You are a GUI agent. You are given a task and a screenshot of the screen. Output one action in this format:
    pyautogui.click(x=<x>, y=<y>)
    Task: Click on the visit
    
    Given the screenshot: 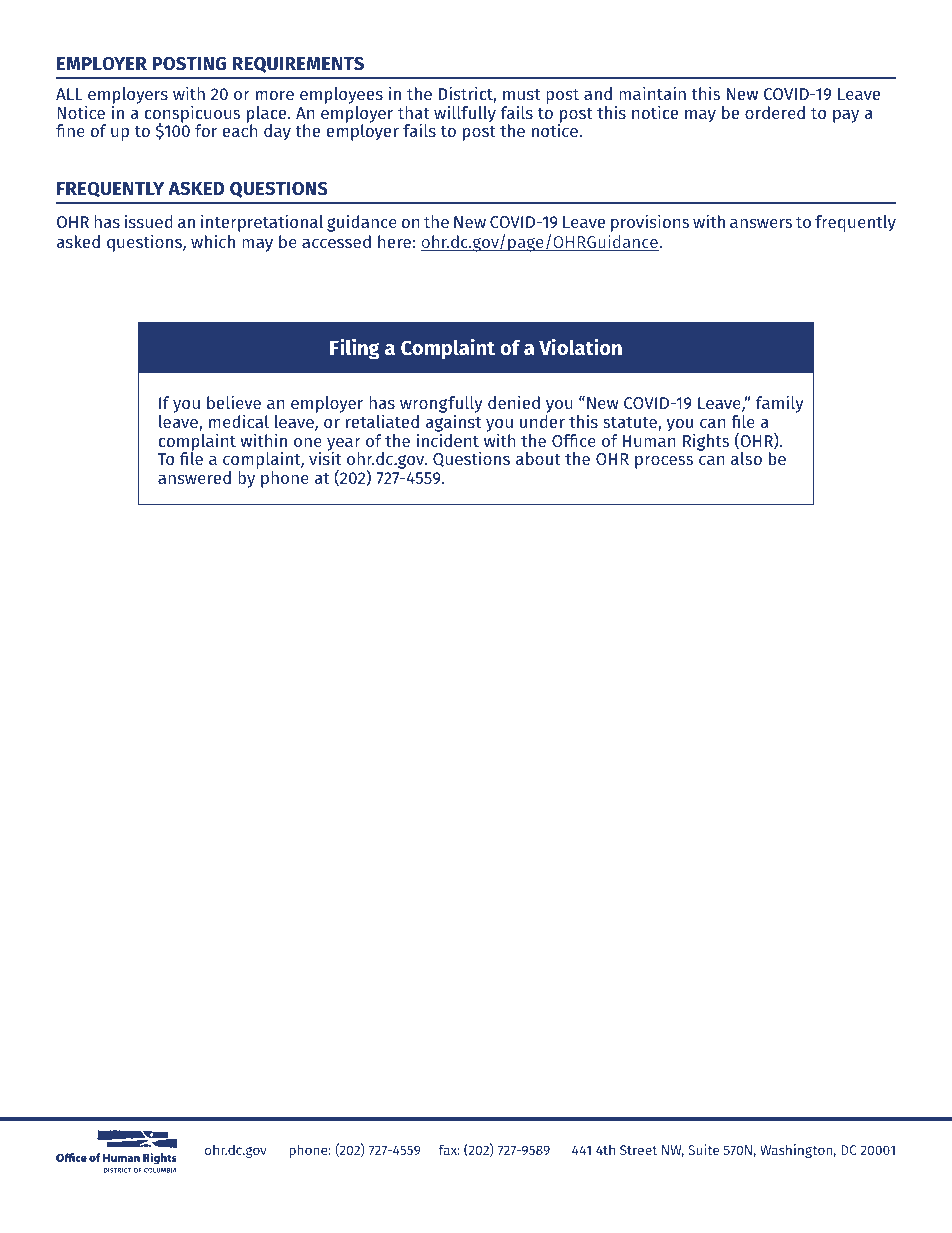 What is the action you would take?
    pyautogui.click(x=325, y=457)
